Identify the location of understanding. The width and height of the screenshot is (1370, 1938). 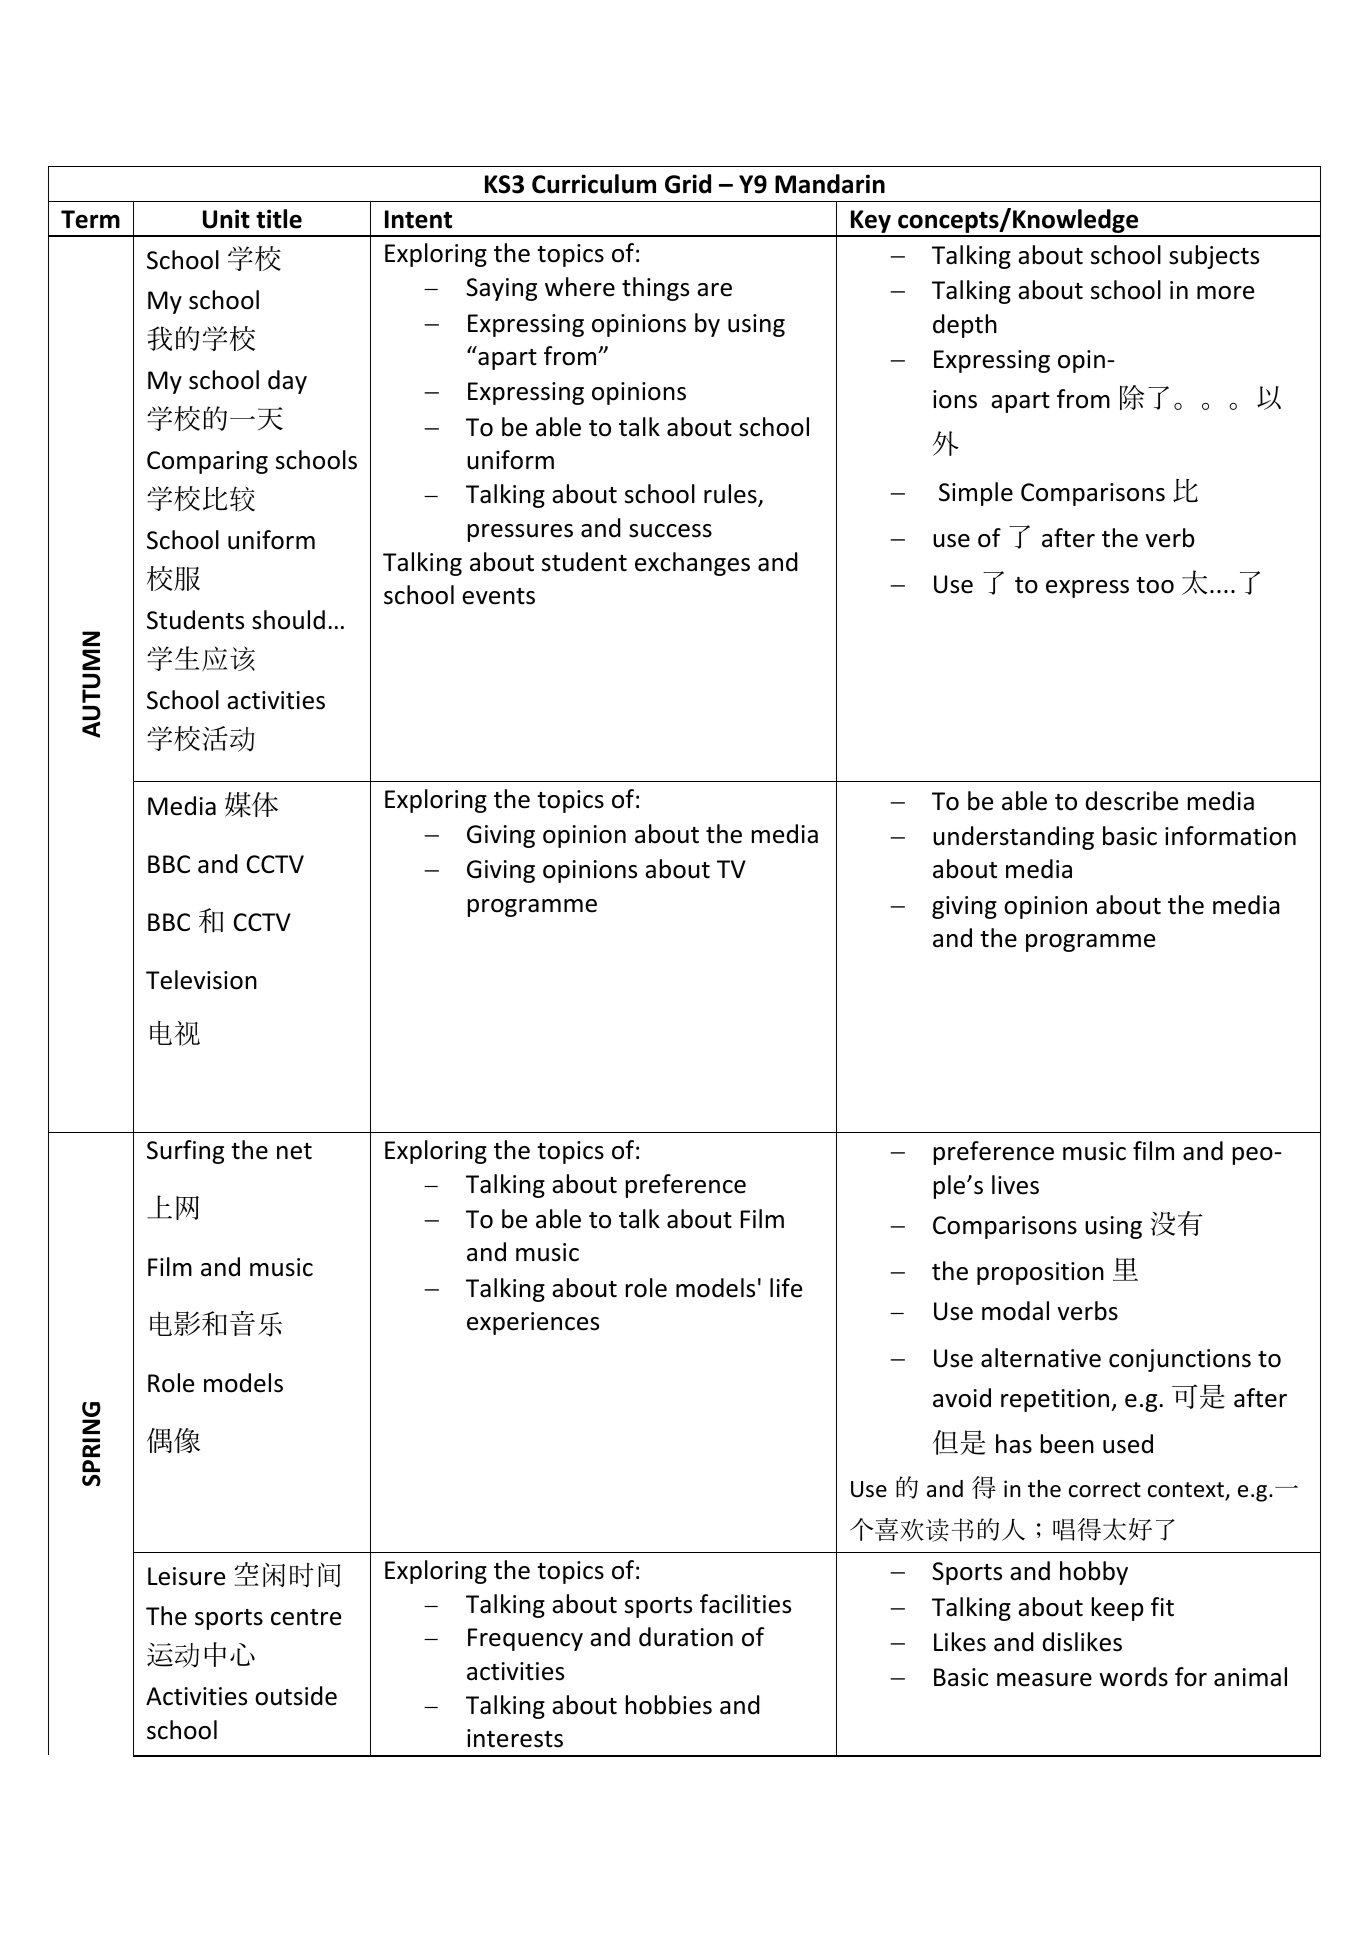
(1013, 838).
